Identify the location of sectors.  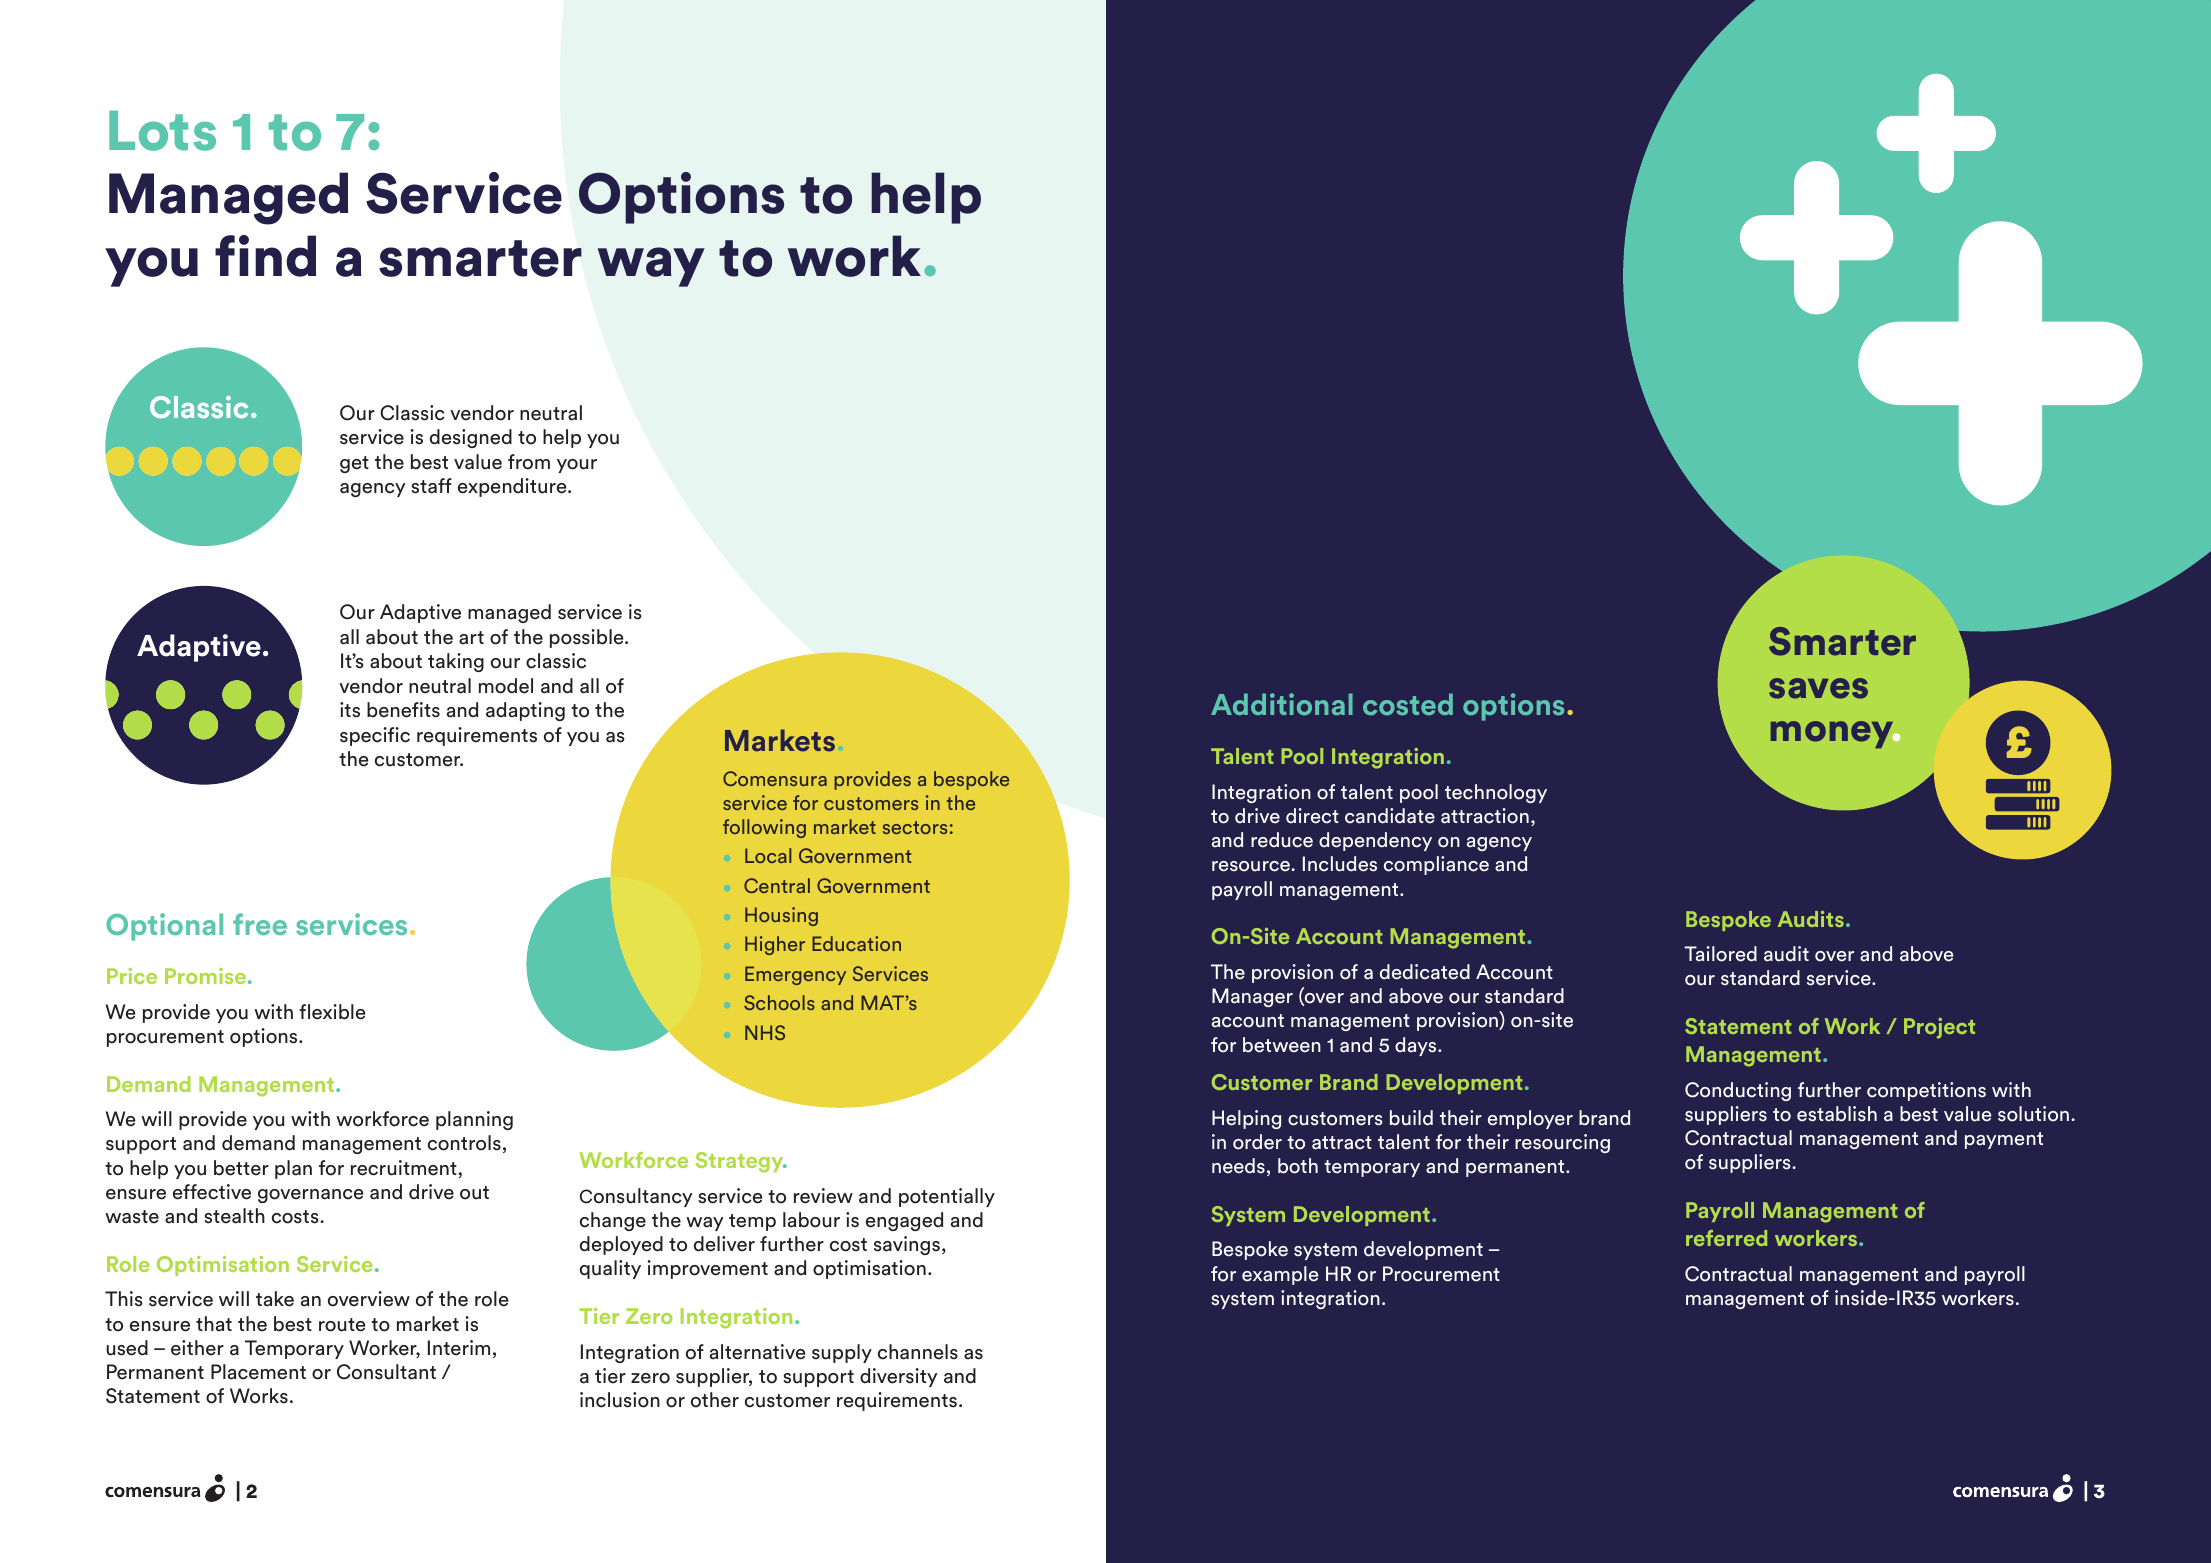
(915, 827).
